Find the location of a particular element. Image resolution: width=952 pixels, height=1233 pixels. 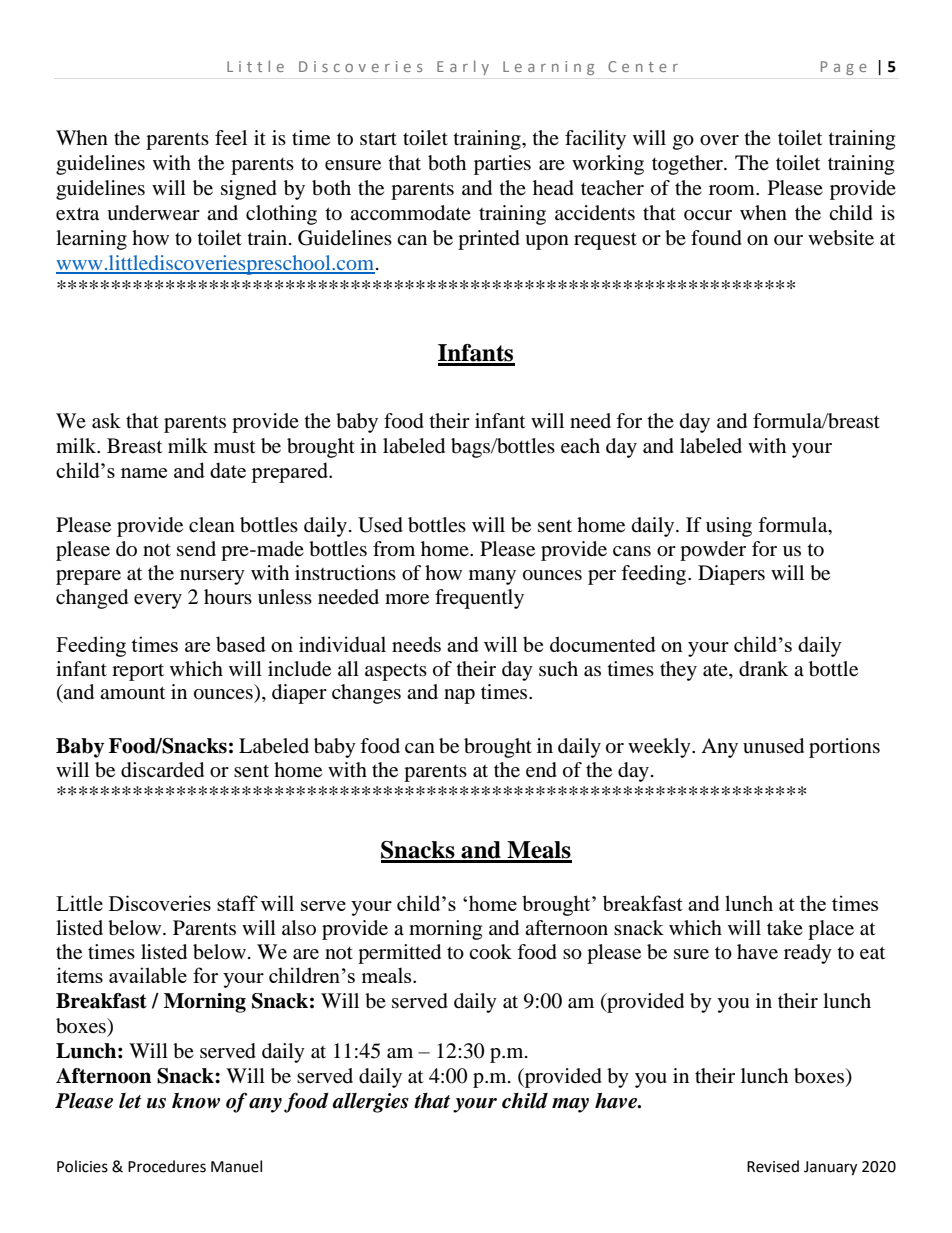

room is located at coordinates (733, 190).
